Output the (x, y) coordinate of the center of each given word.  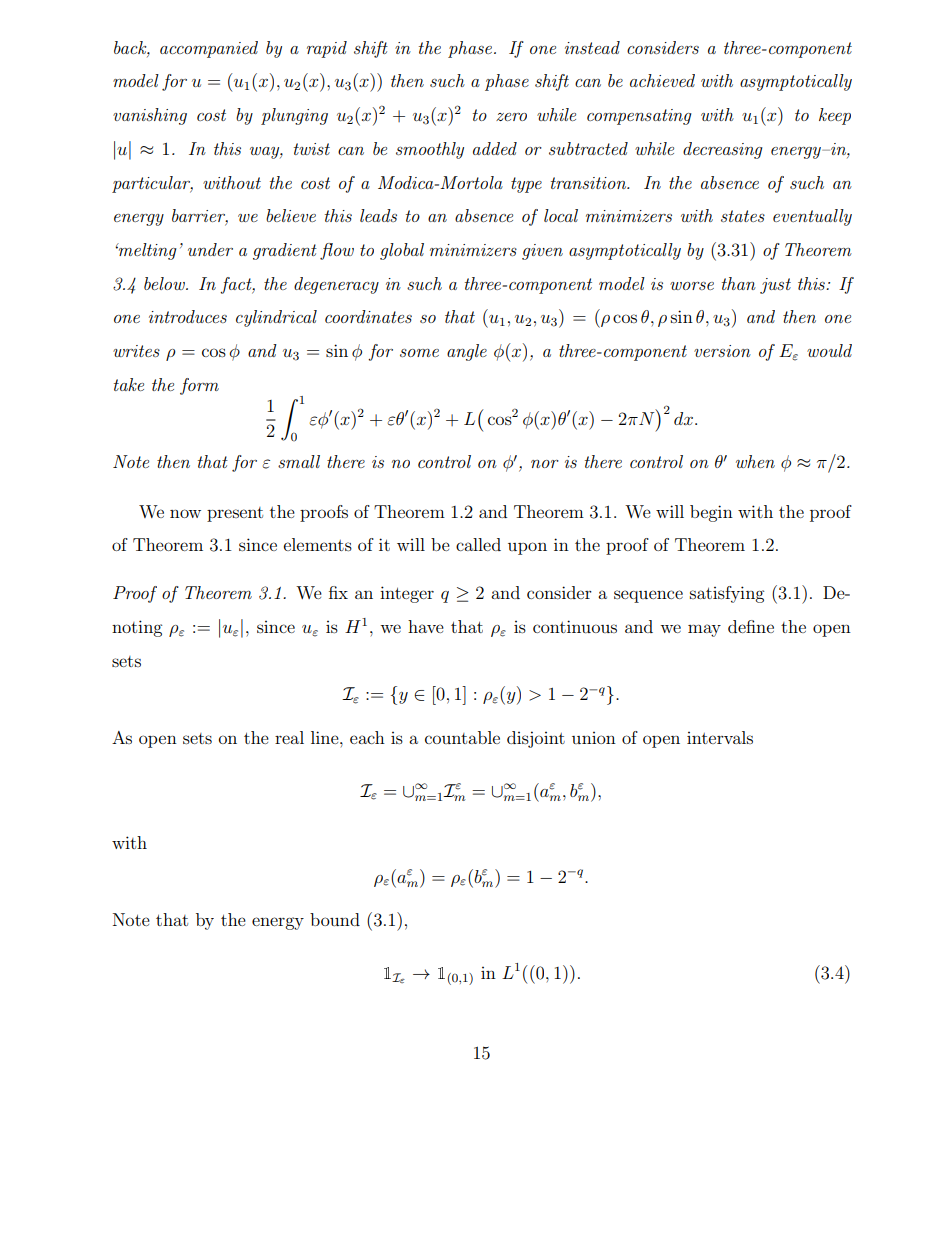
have (426, 626)
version (722, 351)
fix (338, 592)
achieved (662, 80)
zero (511, 117)
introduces (188, 316)
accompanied (209, 49)
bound (335, 919)
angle (467, 352)
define (751, 626)
